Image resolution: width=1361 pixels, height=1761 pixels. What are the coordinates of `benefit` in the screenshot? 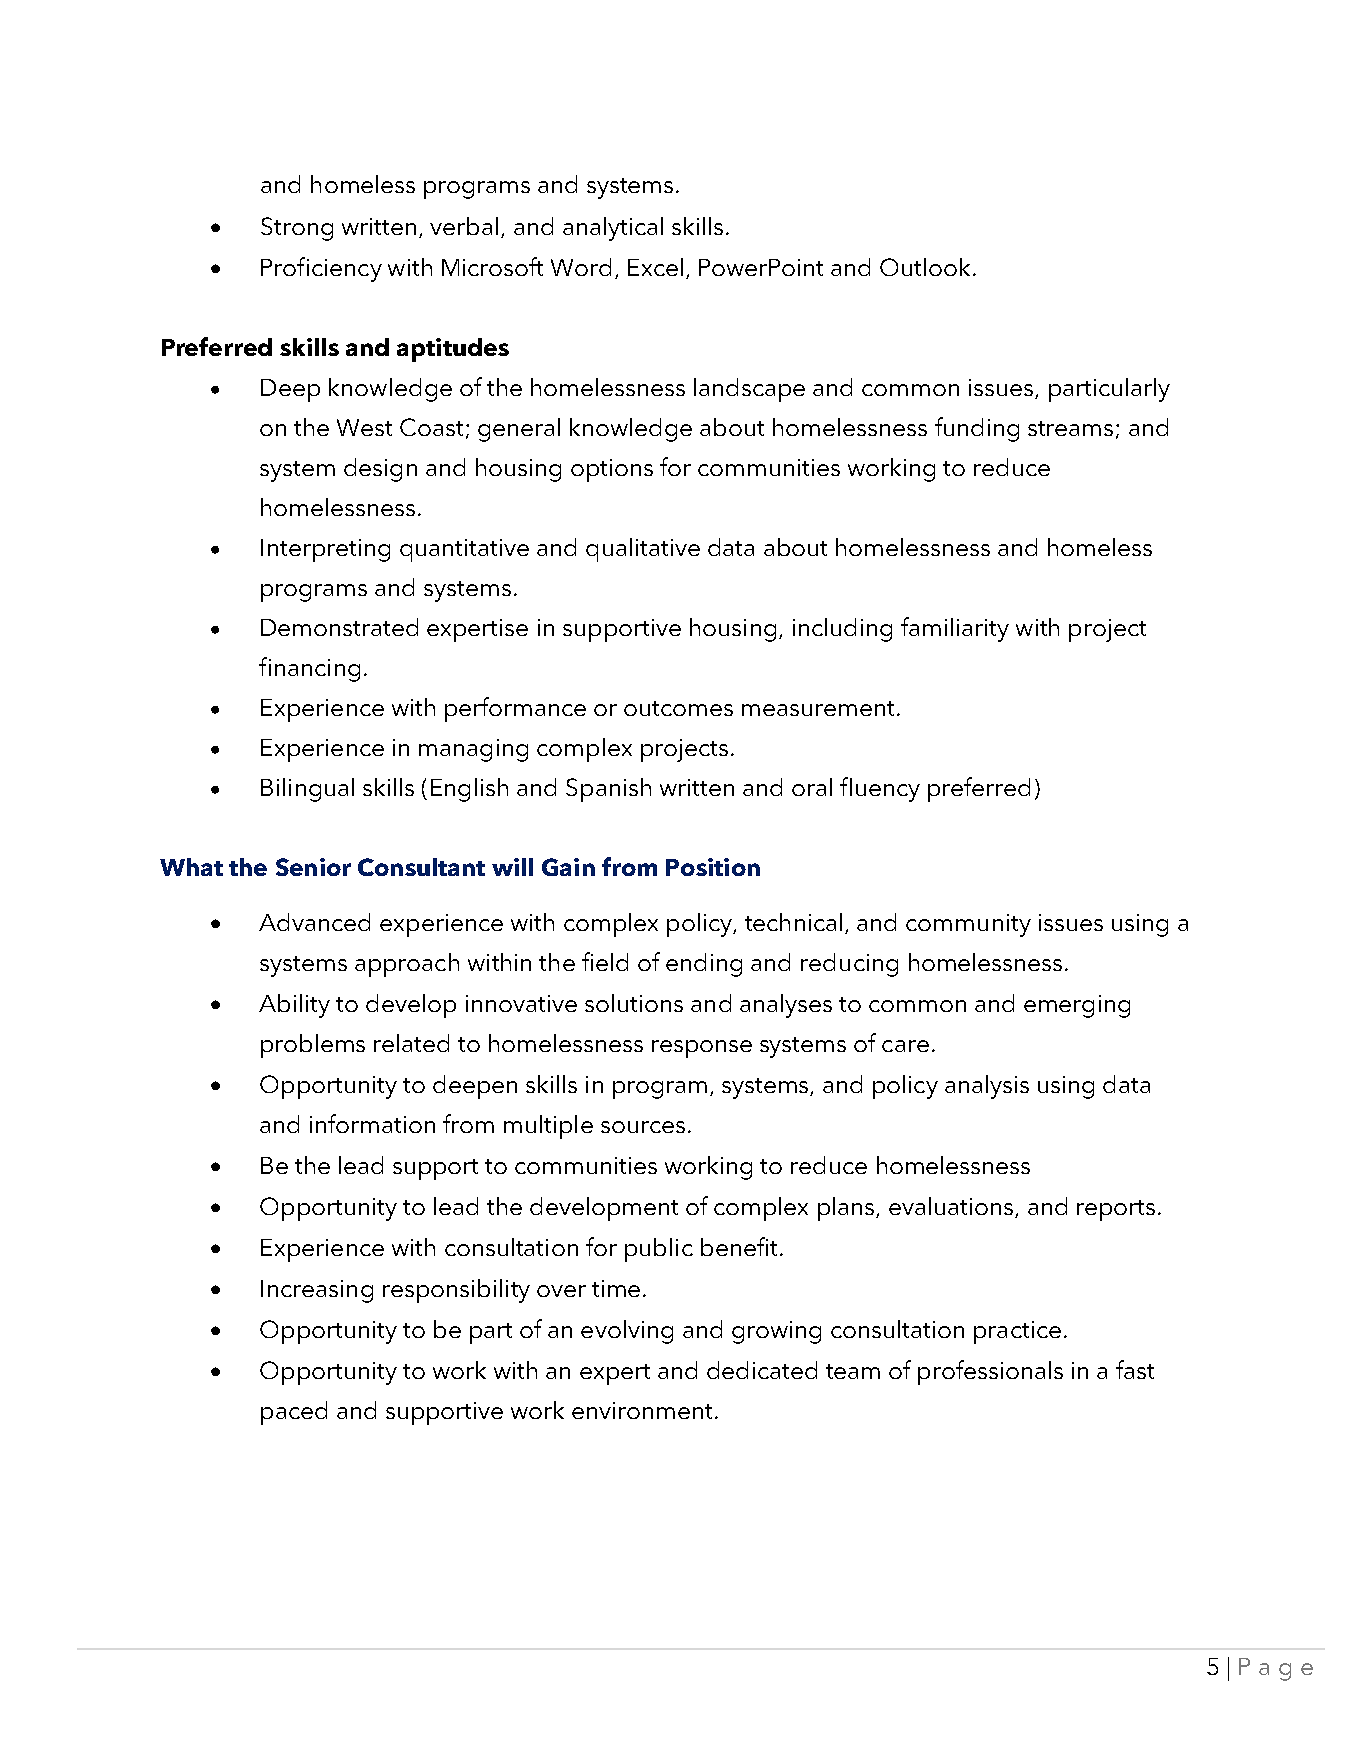 It's located at (739, 1246).
